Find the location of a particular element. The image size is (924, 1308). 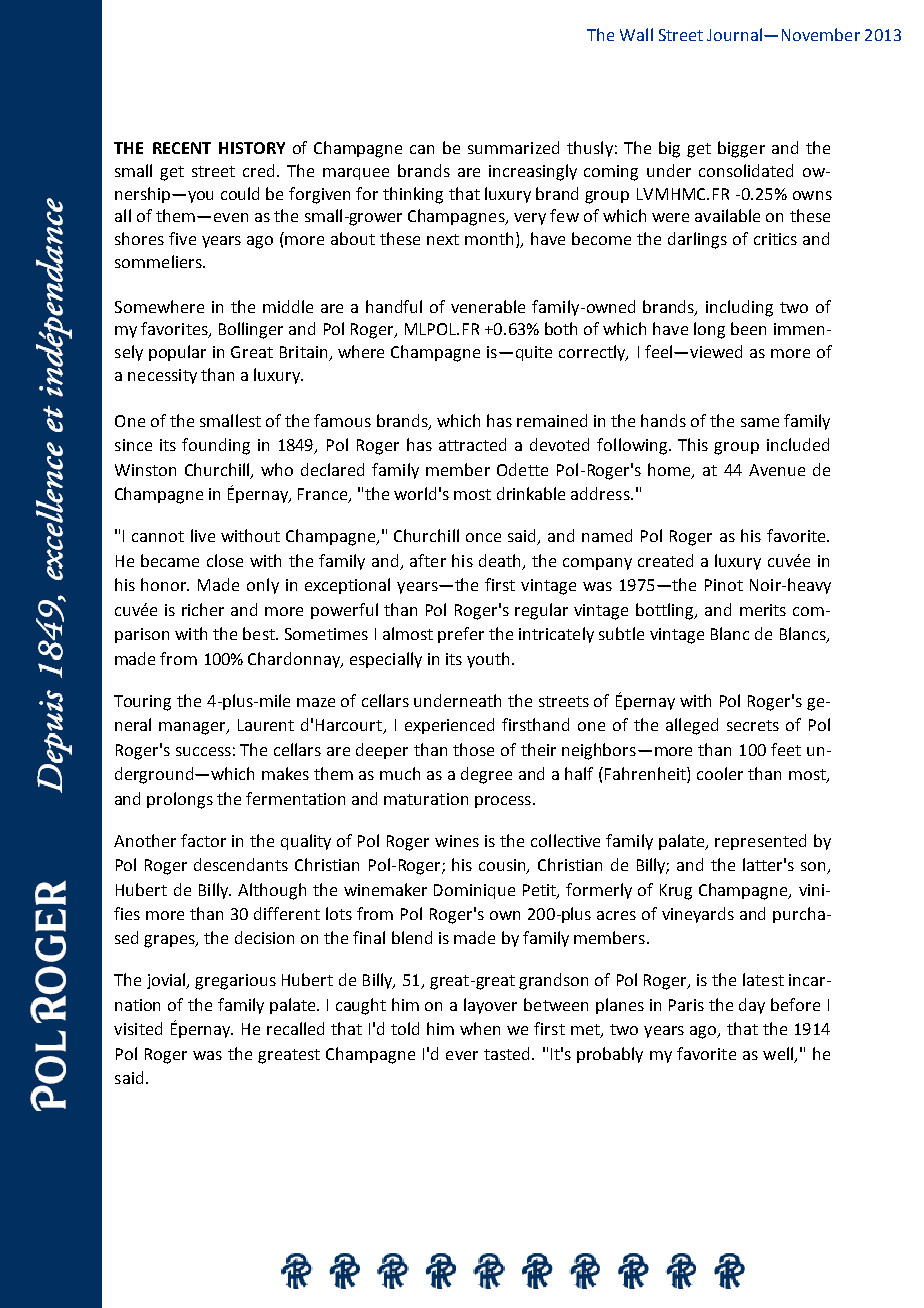

RECENT is located at coordinates (182, 148).
